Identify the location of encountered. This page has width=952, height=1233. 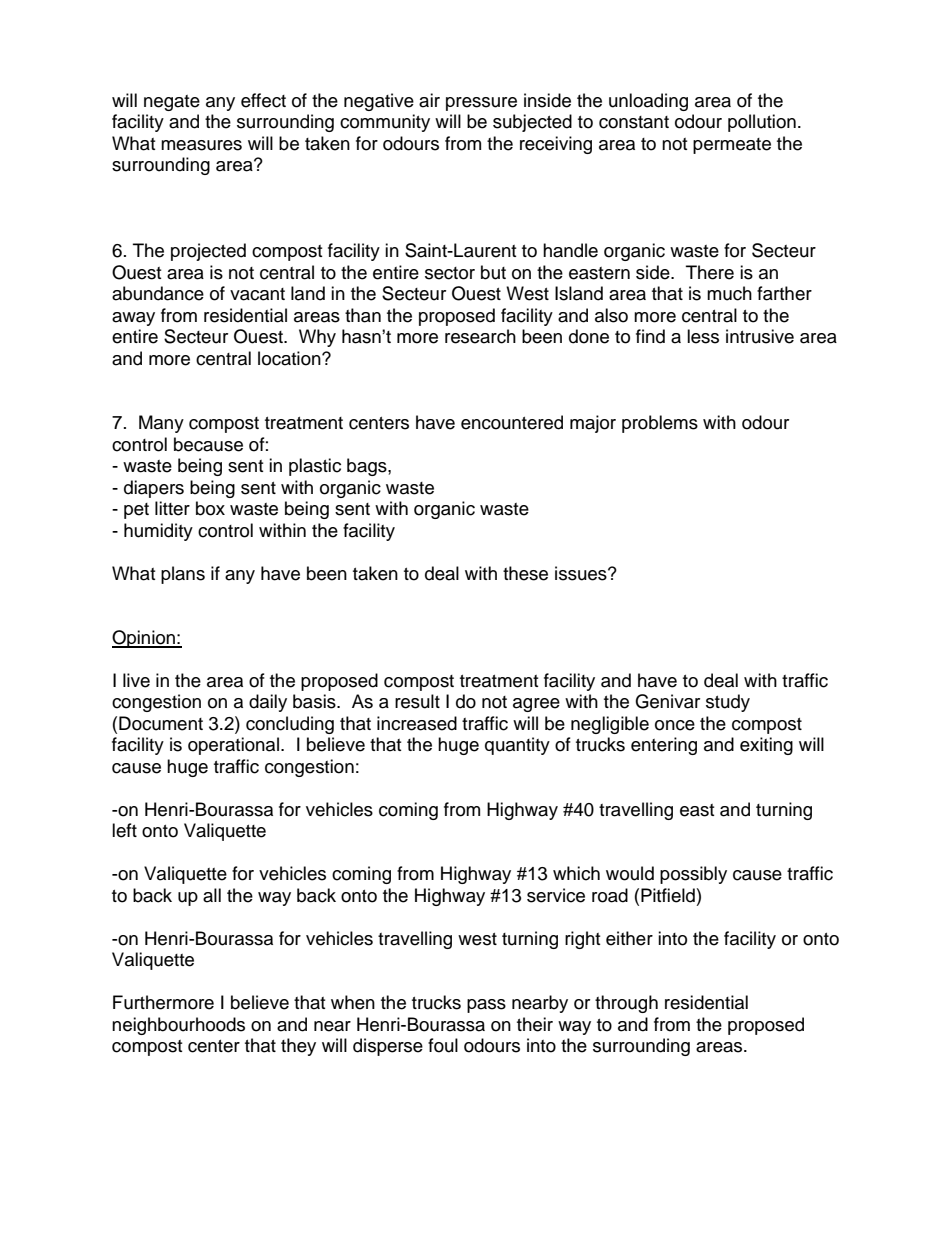
(512, 422).
